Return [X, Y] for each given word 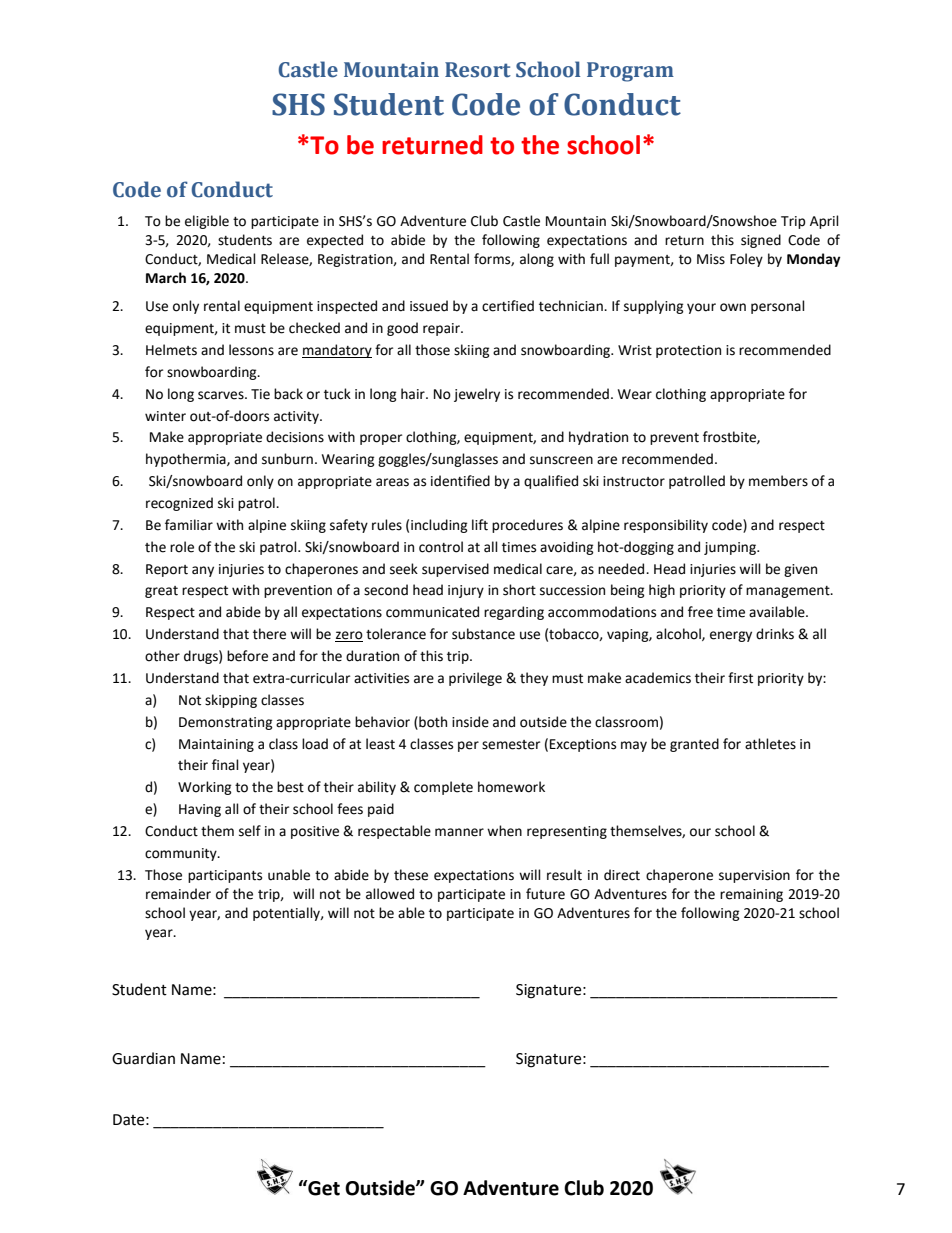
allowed [390, 894]
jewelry [477, 395]
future [545, 894]
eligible [207, 222]
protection [688, 351]
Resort [478, 70]
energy [731, 636]
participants [225, 876]
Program [630, 72]
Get [323, 1188]
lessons [251, 350]
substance [483, 634]
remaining [751, 895]
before [247, 656]
